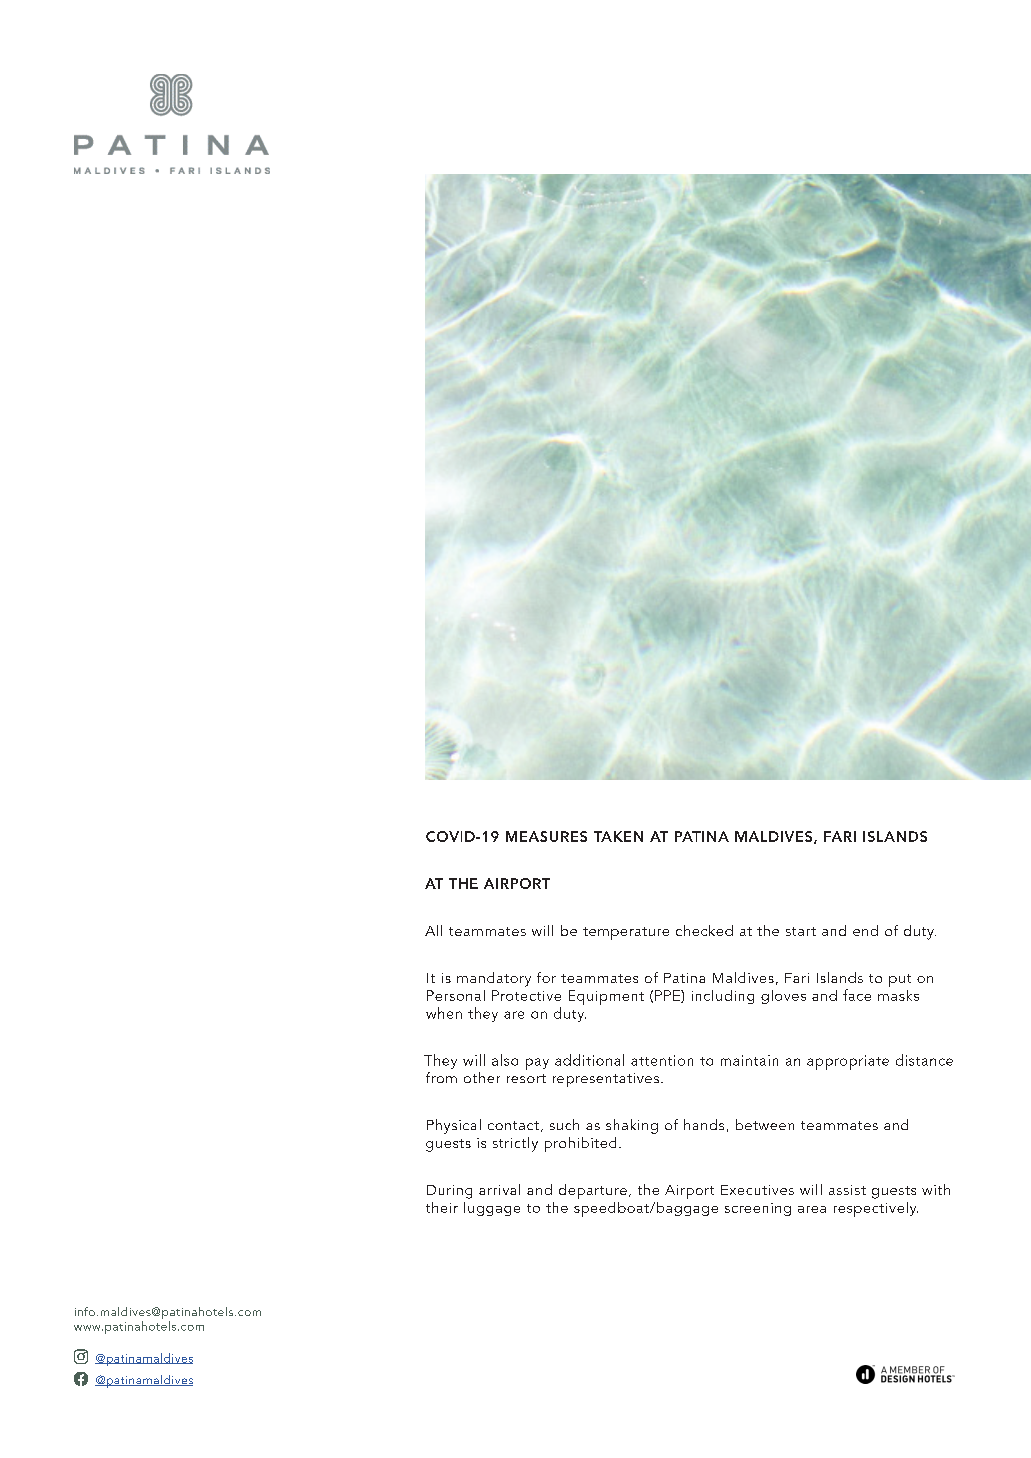  I want to click on TAKEN, so click(618, 836).
